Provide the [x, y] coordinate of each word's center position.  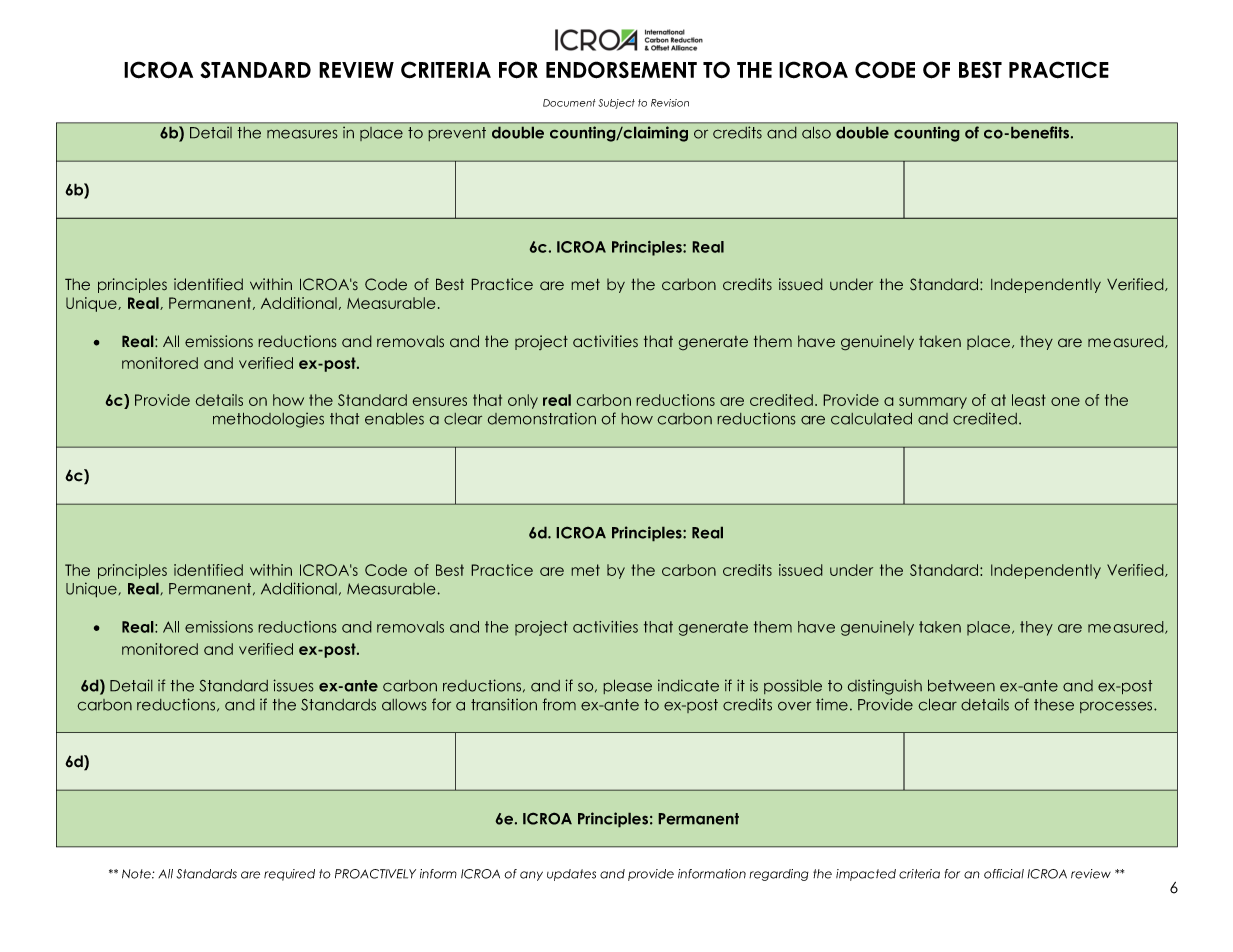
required [289, 875]
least [1029, 400]
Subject [616, 104]
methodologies [268, 420]
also [816, 132]
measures [302, 134]
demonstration [542, 418]
